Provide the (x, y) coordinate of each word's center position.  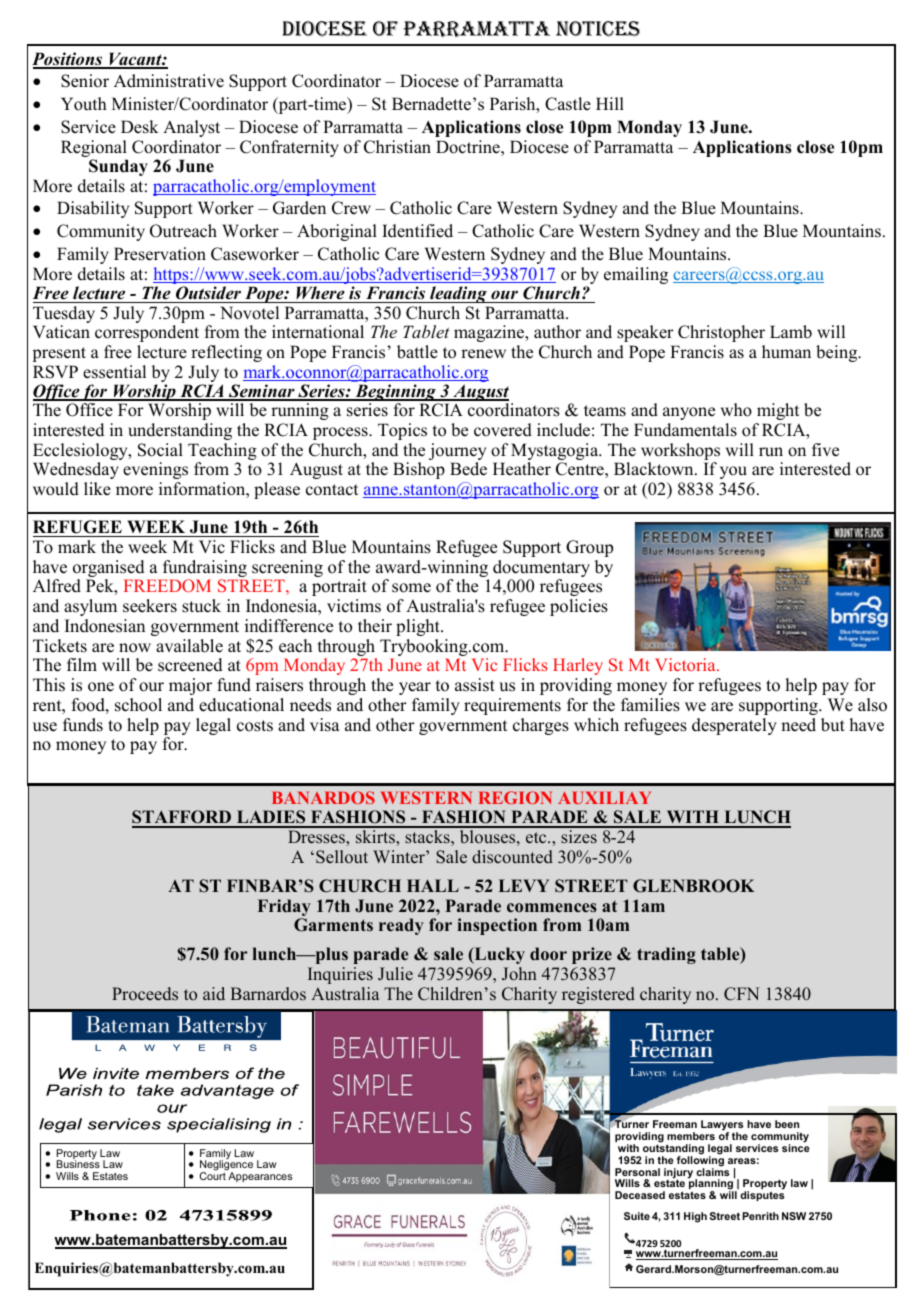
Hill (610, 103)
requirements (512, 706)
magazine (490, 333)
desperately (734, 726)
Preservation (160, 254)
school (138, 705)
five (825, 450)
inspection (497, 926)
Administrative (169, 81)
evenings (155, 470)
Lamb (791, 332)
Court (213, 1175)
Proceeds (145, 994)
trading (666, 955)
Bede (468, 469)
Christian (397, 147)
